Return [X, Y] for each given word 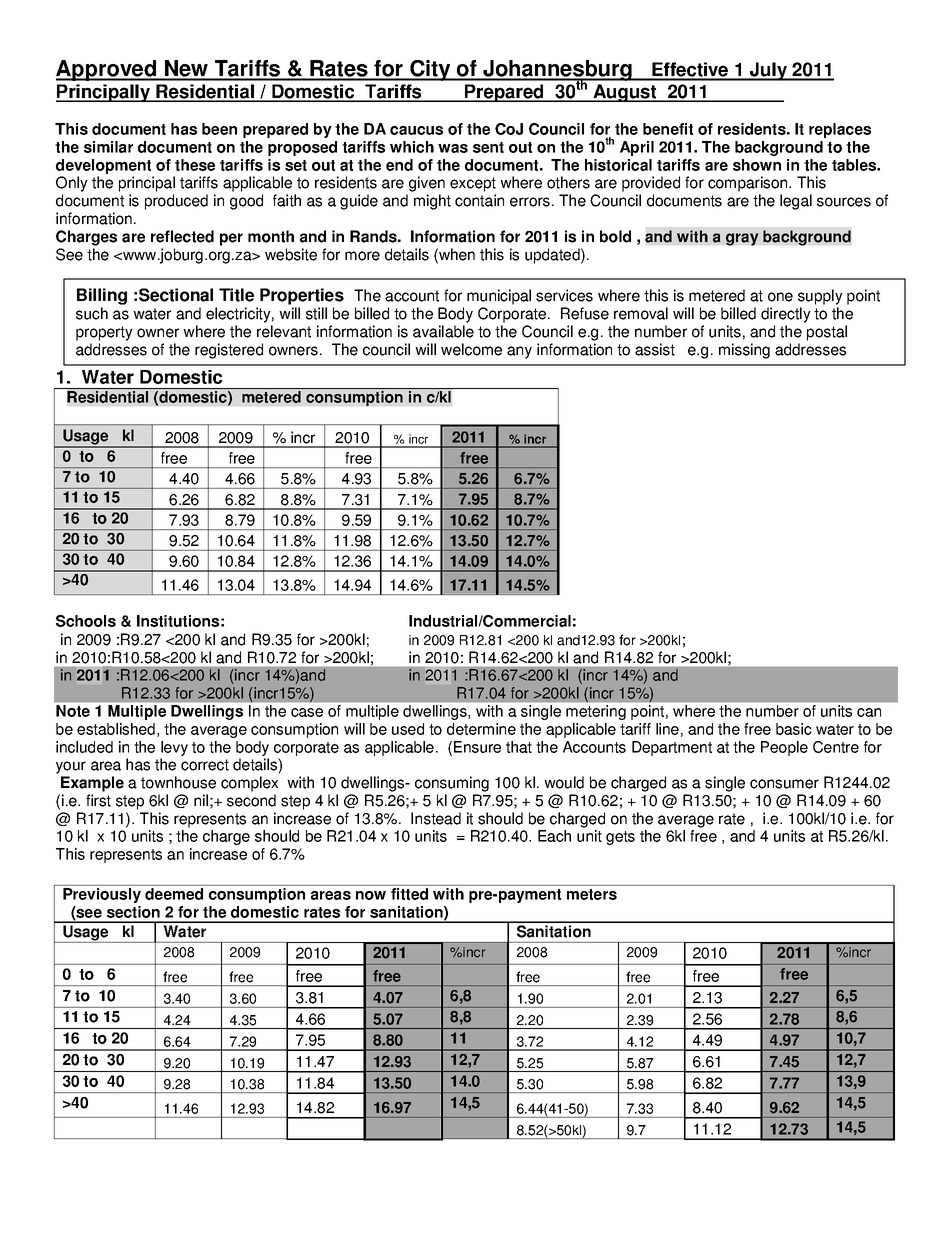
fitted [409, 894]
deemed [174, 894]
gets [620, 838]
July [769, 71]
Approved [107, 70]
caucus [416, 130]
